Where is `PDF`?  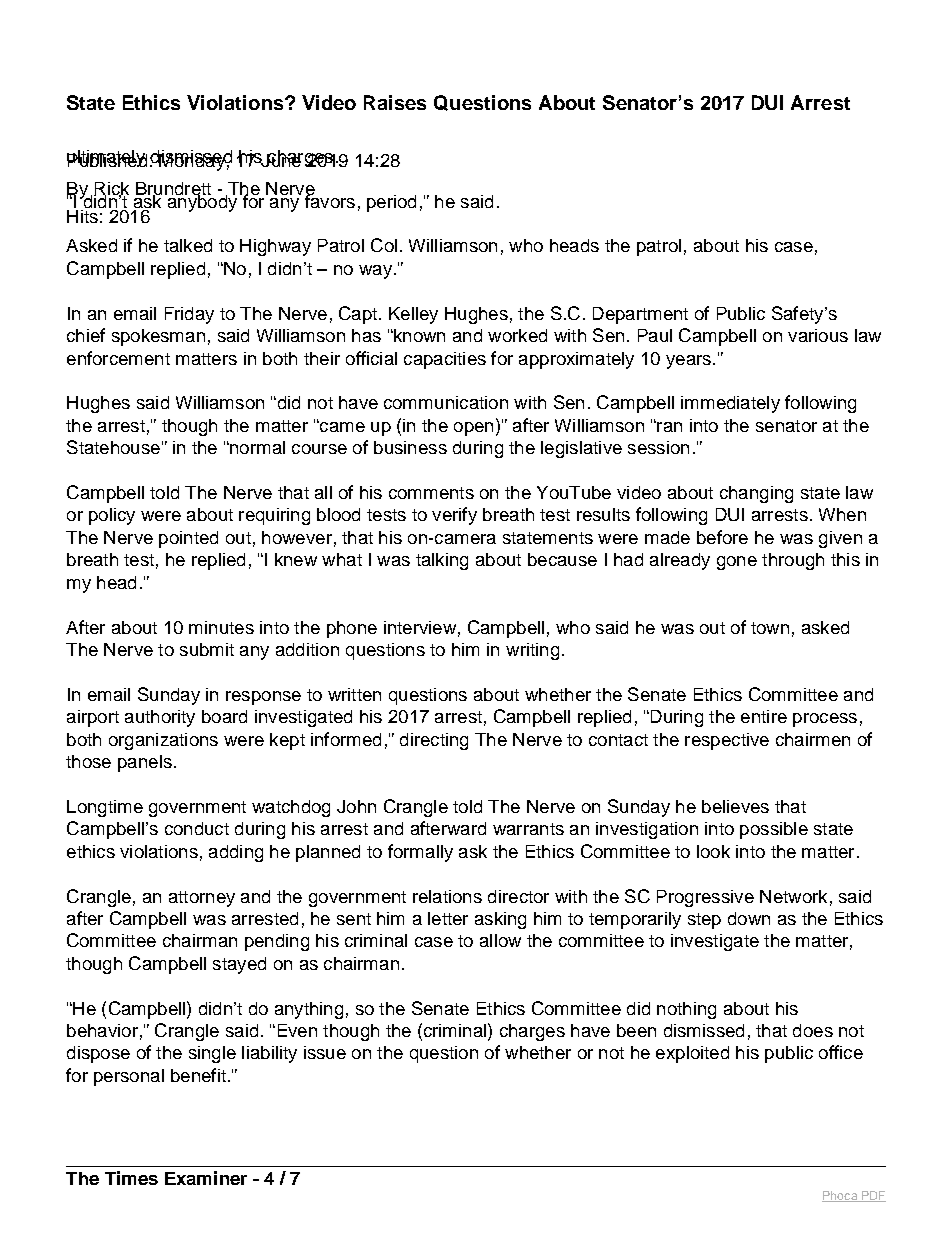
PDF is located at coordinates (873, 1196).
